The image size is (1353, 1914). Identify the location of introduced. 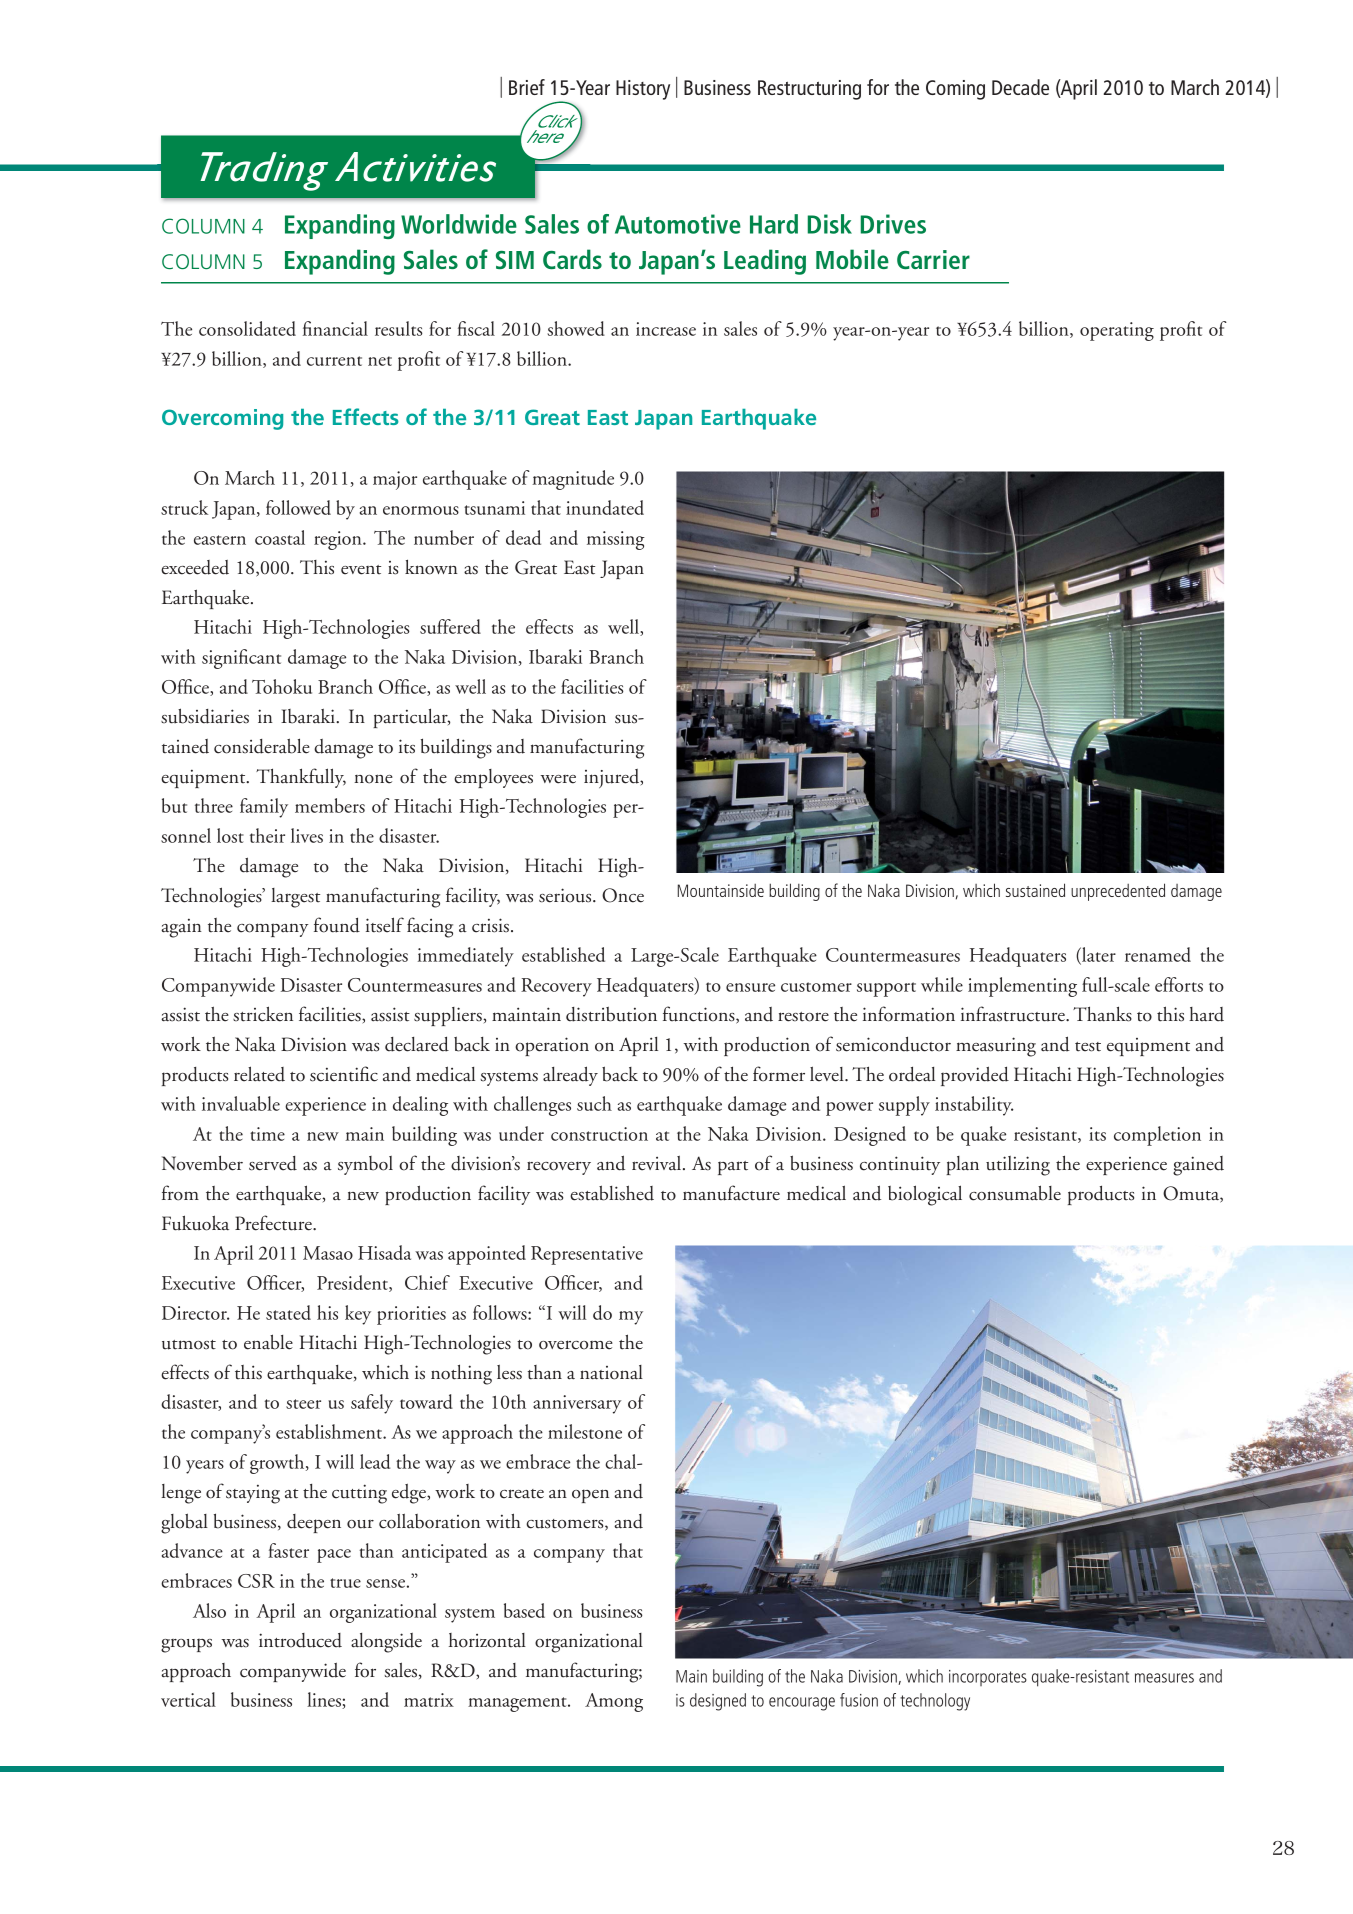
(300, 1640).
